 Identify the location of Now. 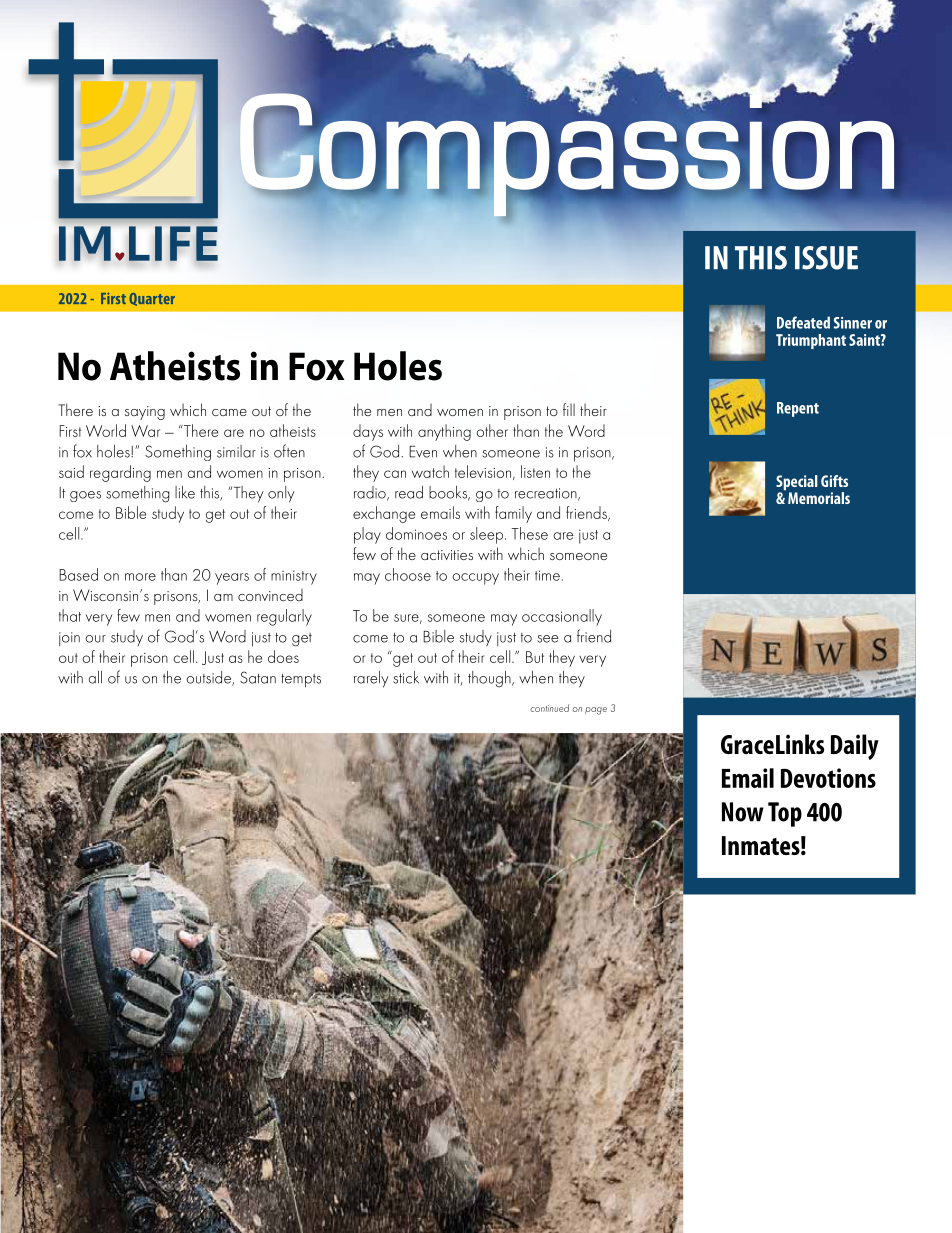
(743, 812).
